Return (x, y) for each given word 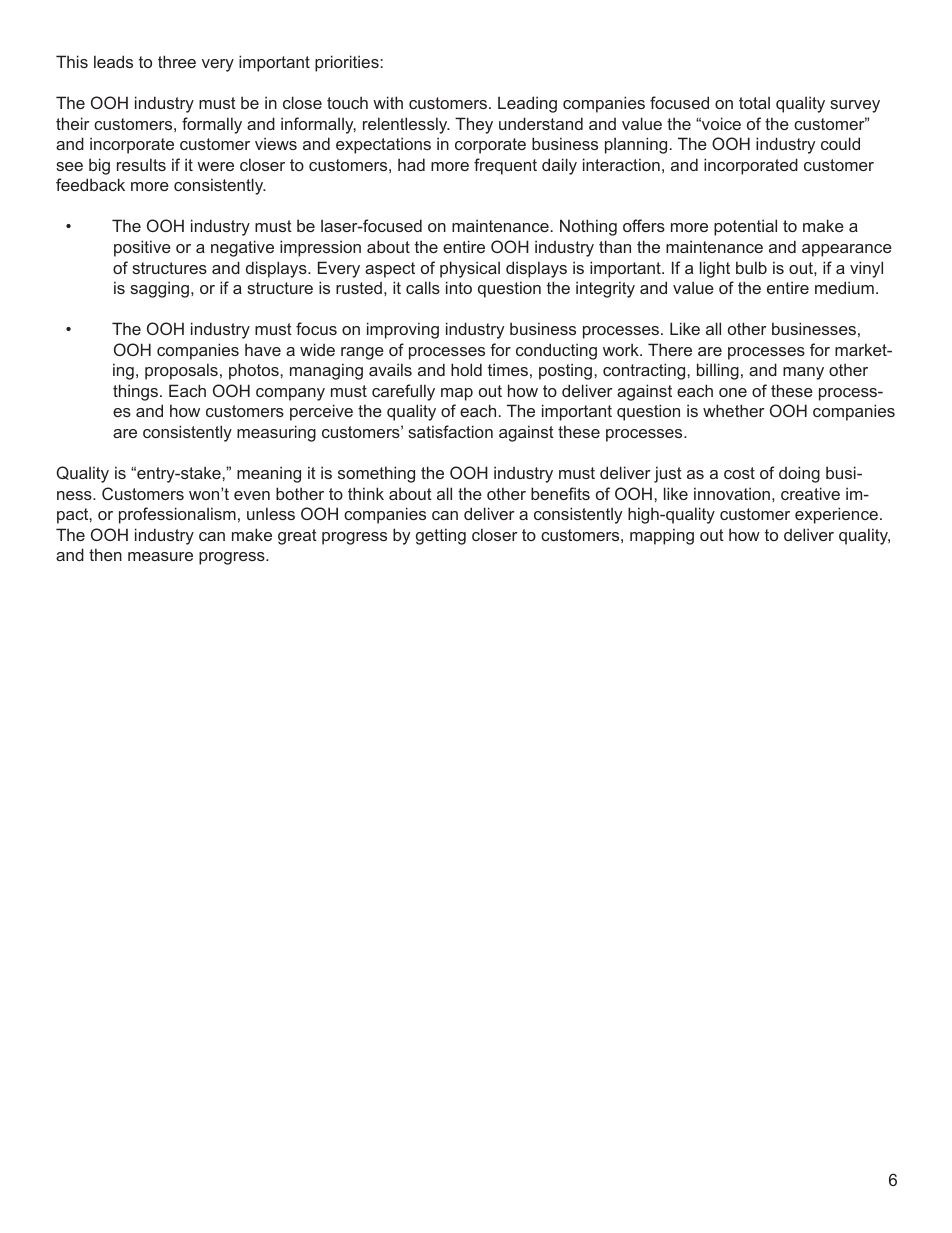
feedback (90, 184)
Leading (527, 104)
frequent (505, 166)
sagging (159, 289)
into (459, 287)
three (177, 61)
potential (745, 227)
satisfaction (450, 431)
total (754, 102)
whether (734, 410)
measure (160, 556)
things (137, 392)
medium (844, 287)
